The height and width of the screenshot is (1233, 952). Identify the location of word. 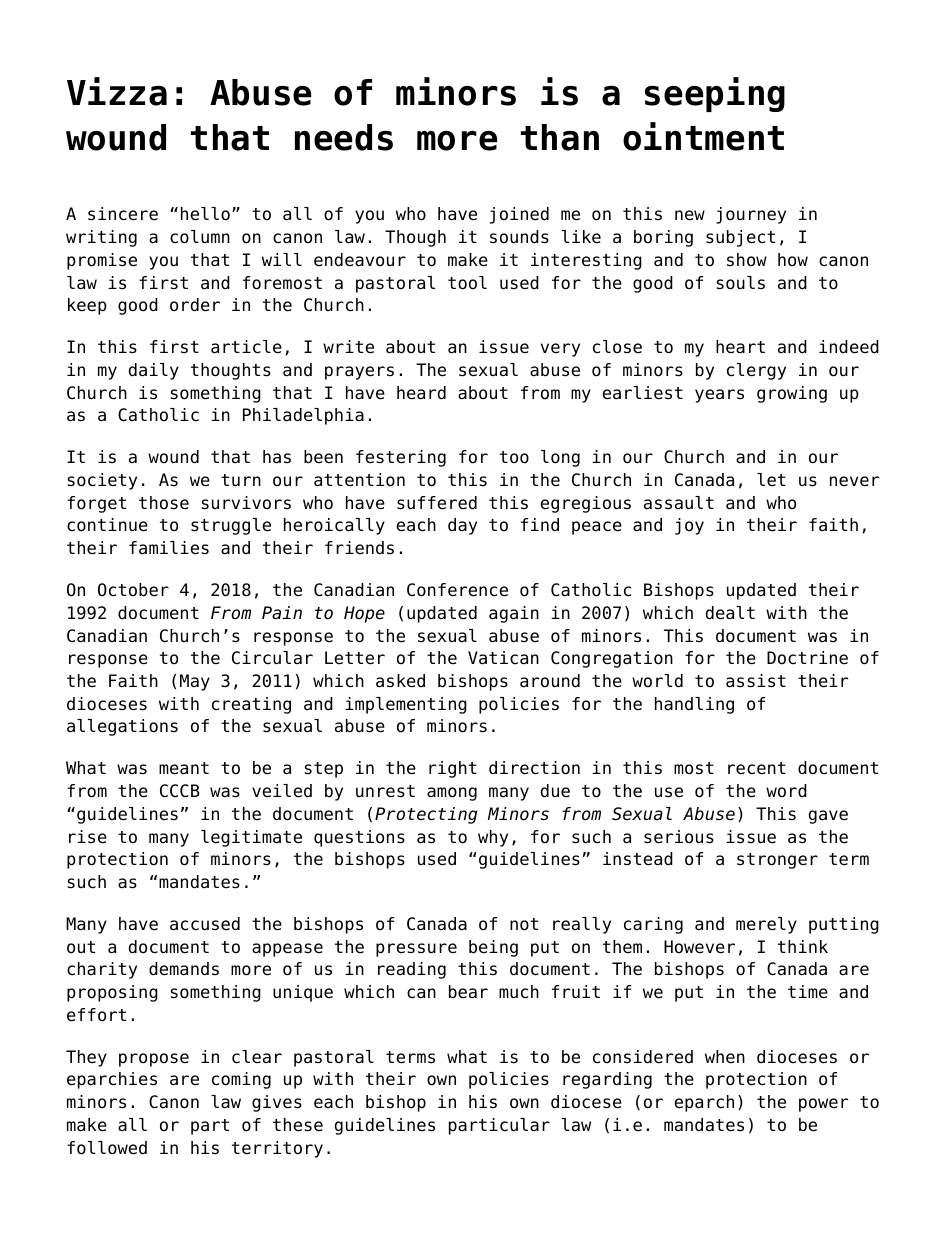
(786, 791).
